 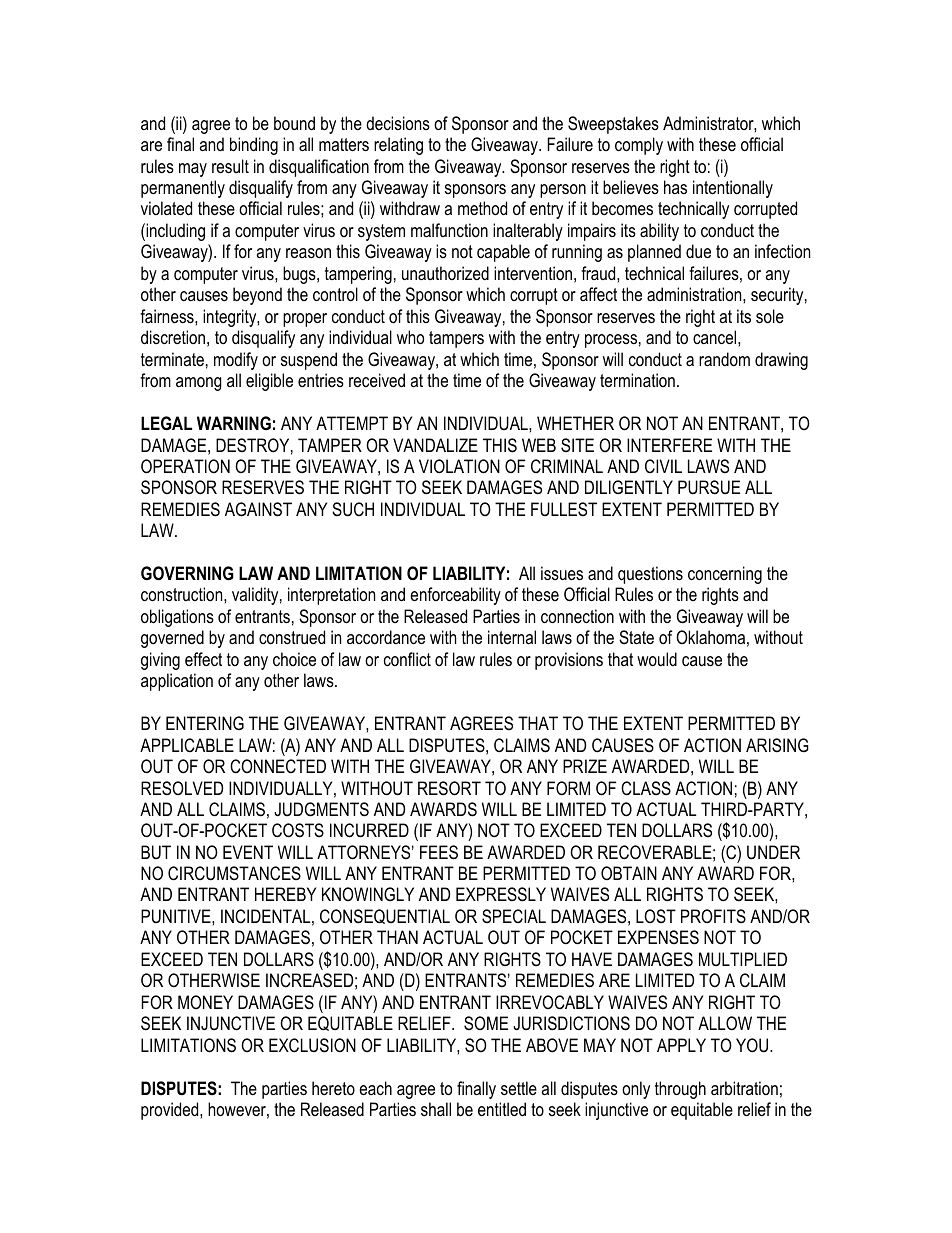 I want to click on PURSUE, so click(x=709, y=487).
